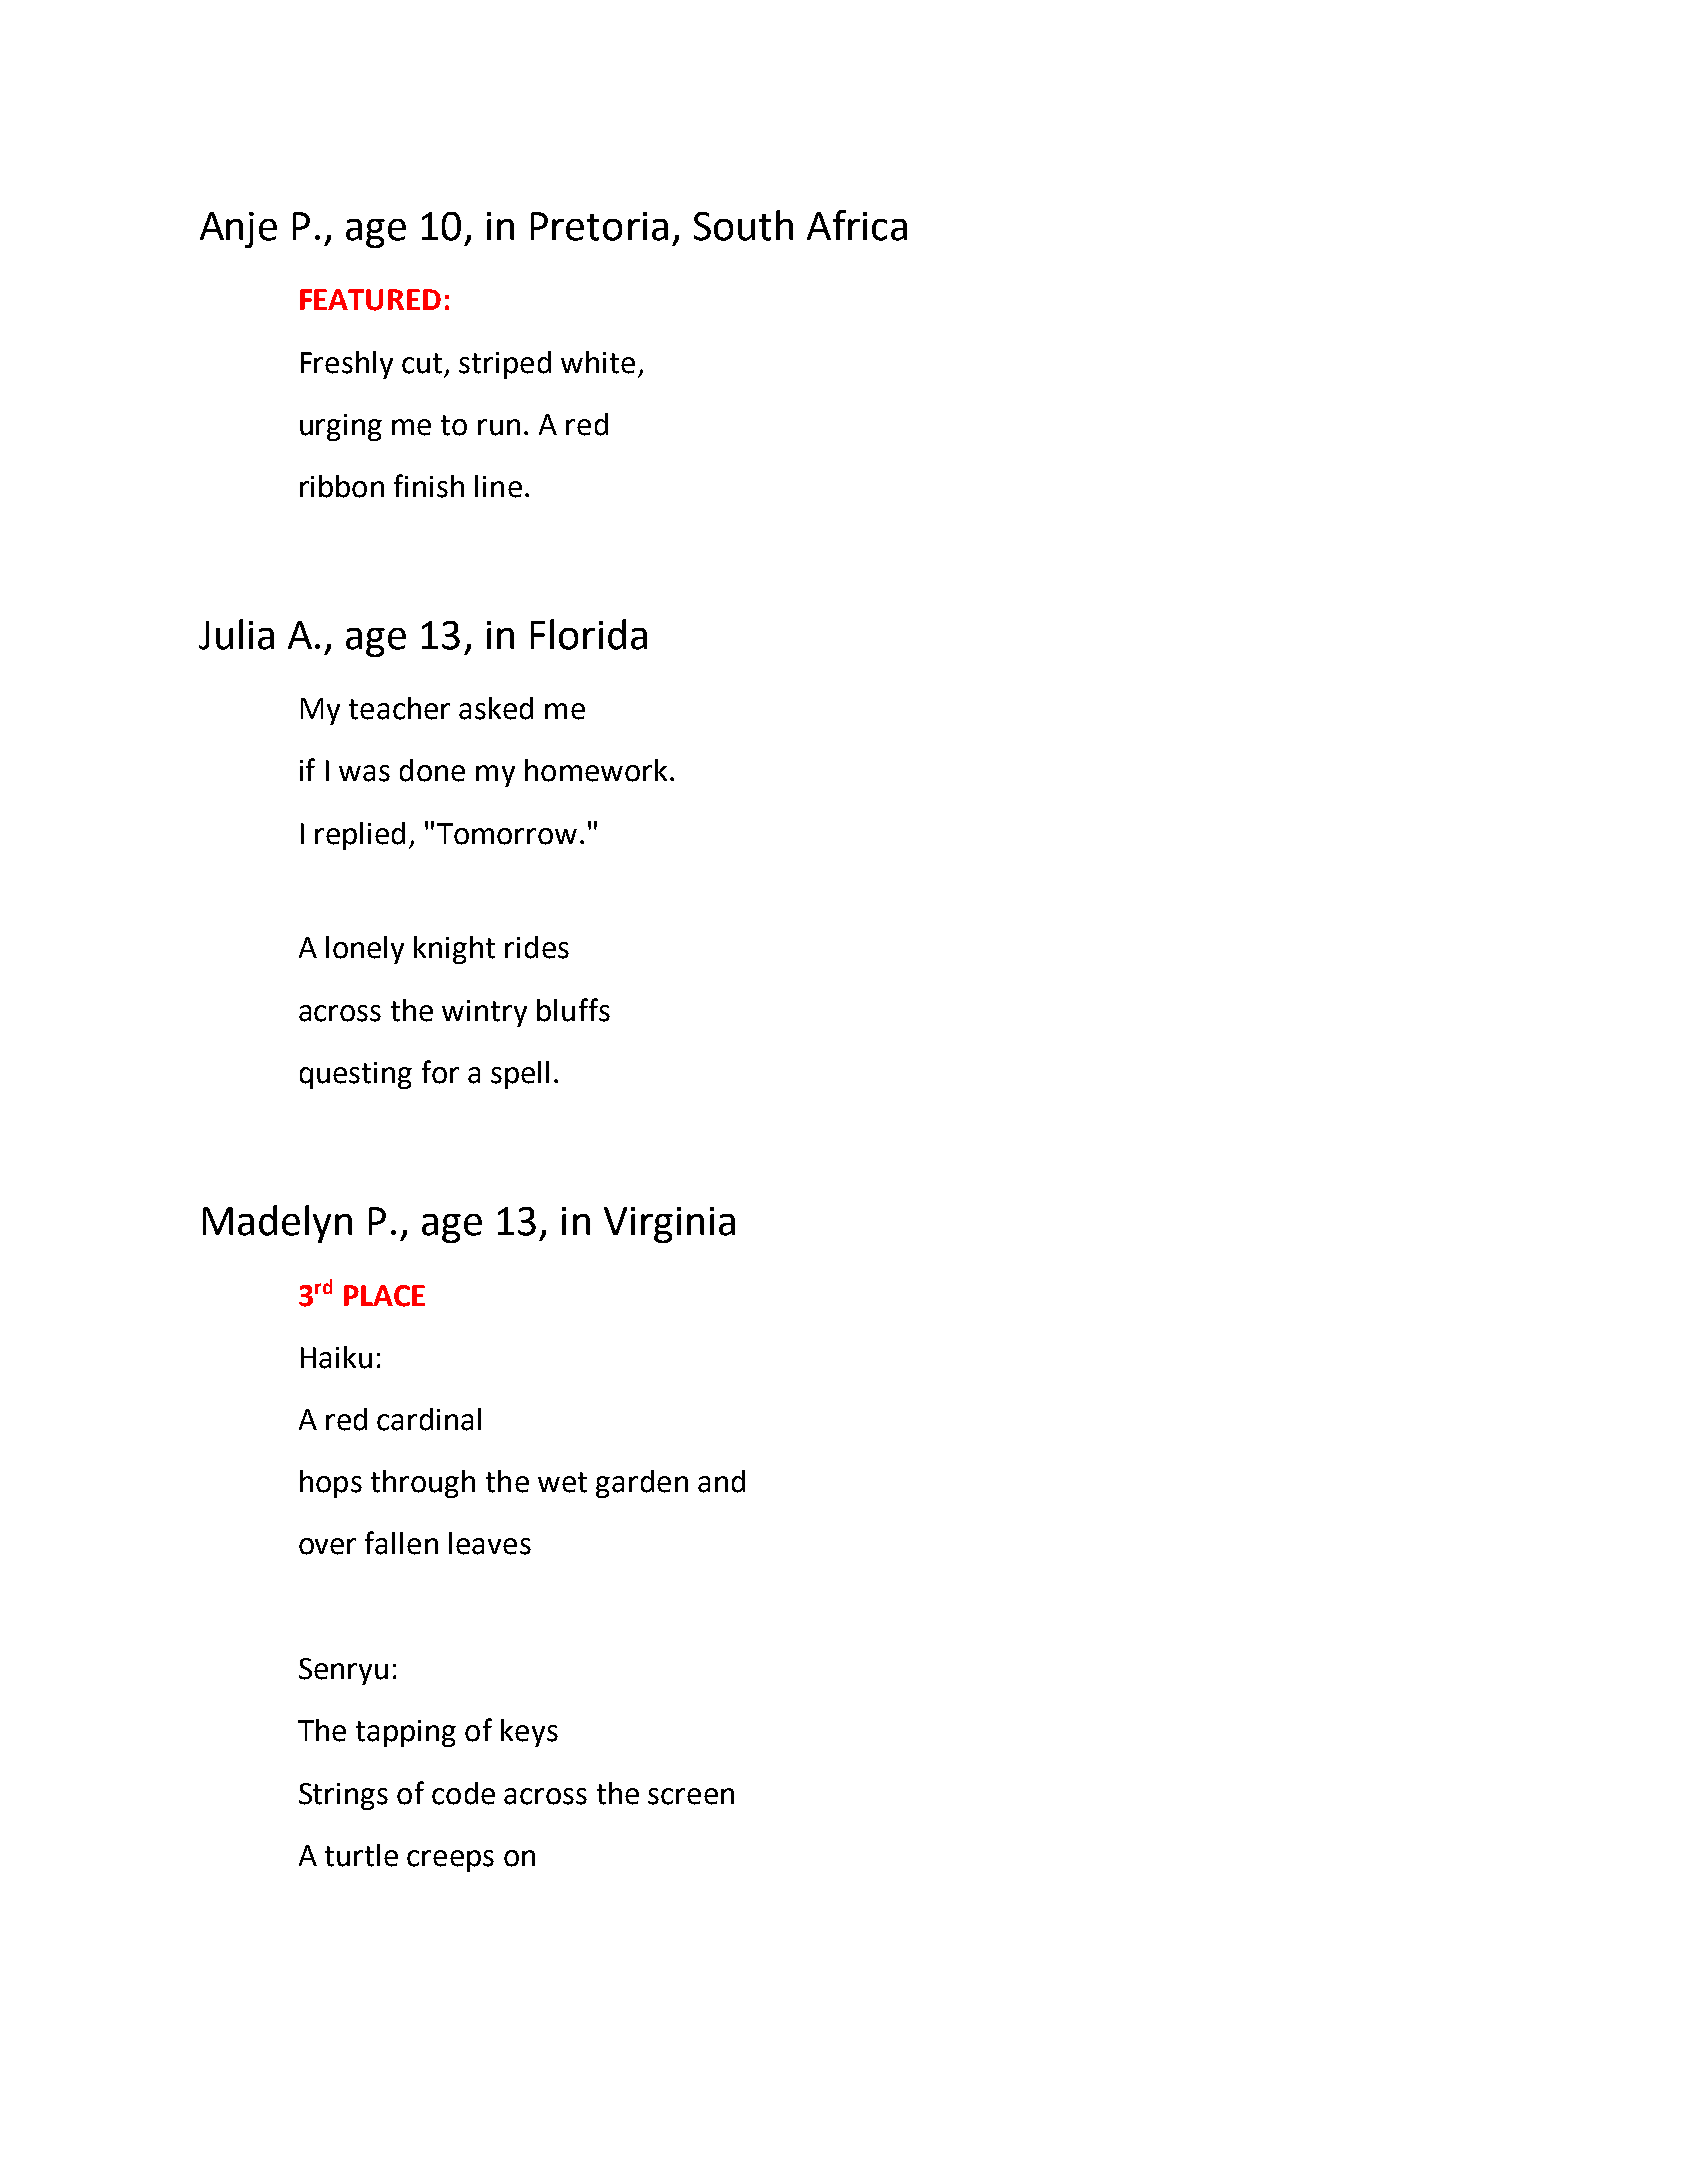 Image resolution: width=1683 pixels, height=2178 pixels. Describe the element at coordinates (356, 1075) in the page. I see `questing` at that location.
